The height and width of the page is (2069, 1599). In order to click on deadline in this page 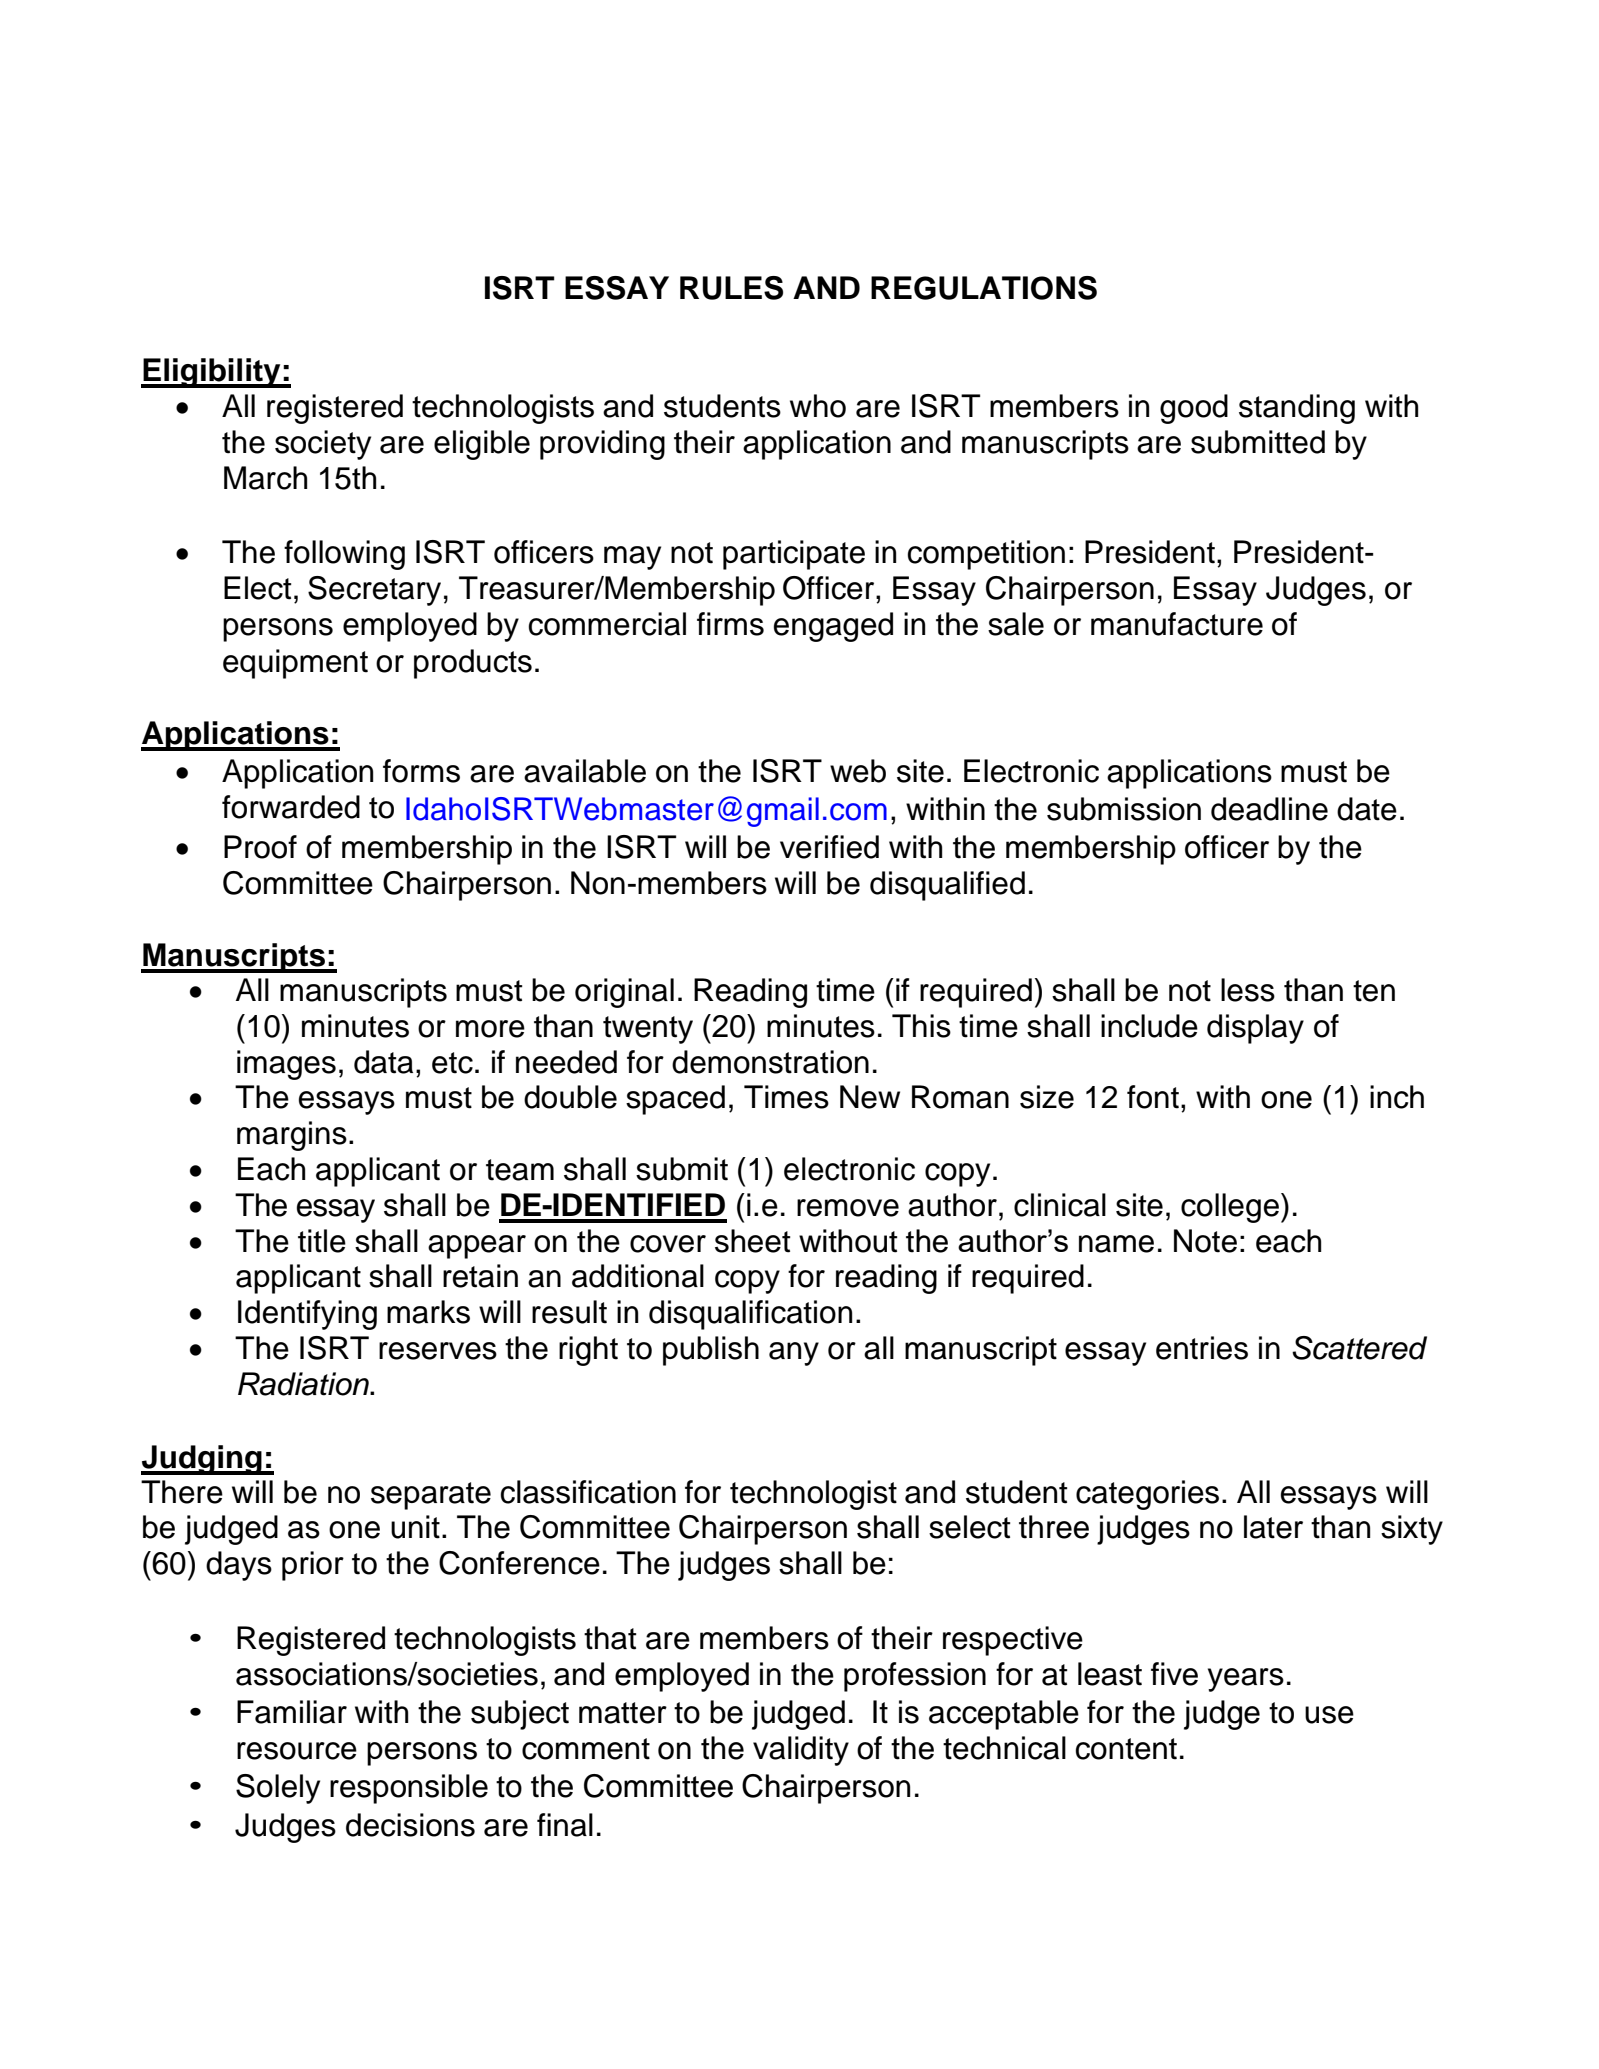, I will do `click(1269, 809)`.
